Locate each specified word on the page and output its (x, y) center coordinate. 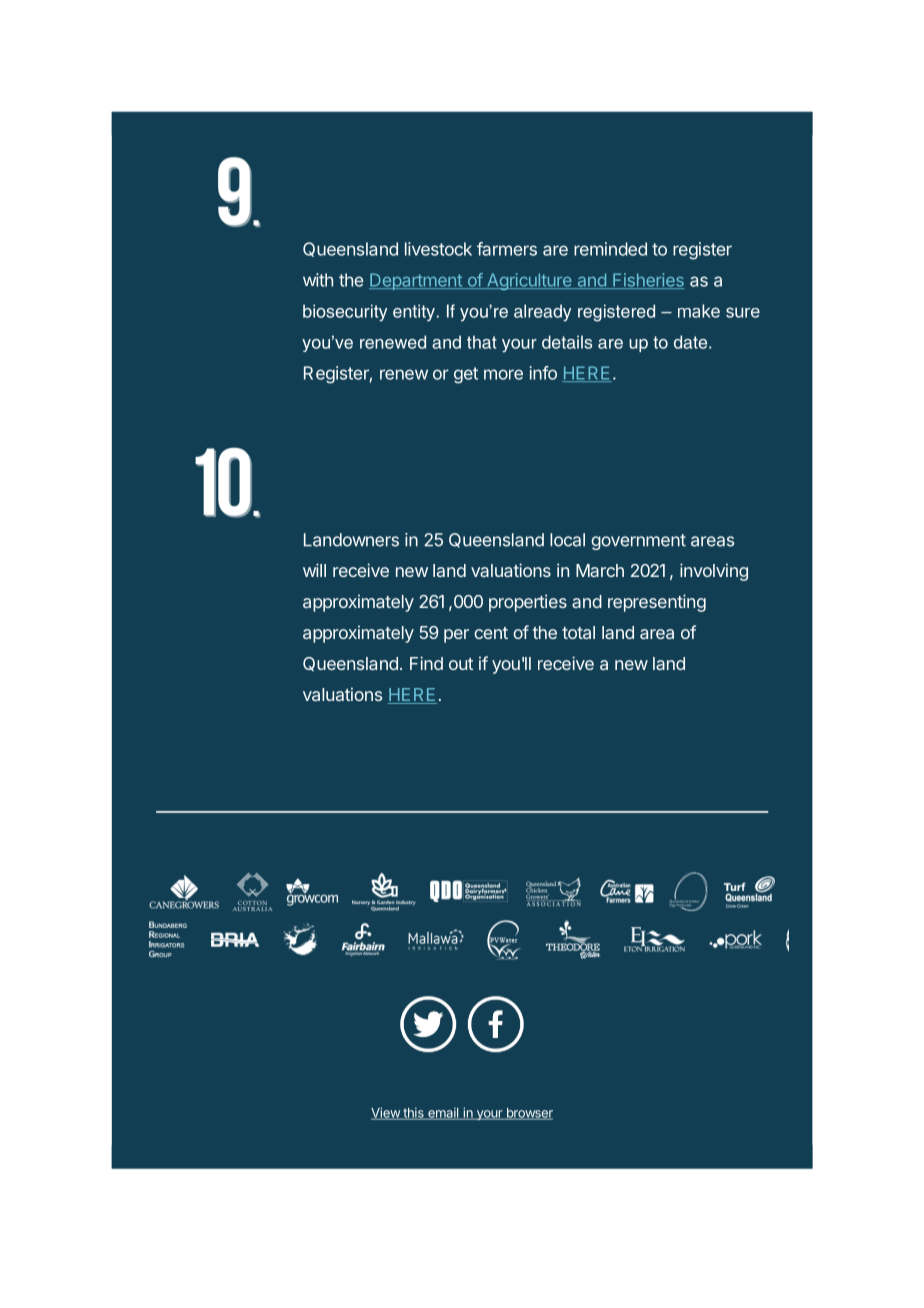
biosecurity (345, 313)
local (567, 540)
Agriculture (529, 281)
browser (528, 1114)
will (314, 570)
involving (714, 572)
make (699, 311)
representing (657, 603)
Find (426, 663)
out (461, 664)
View (386, 1113)
